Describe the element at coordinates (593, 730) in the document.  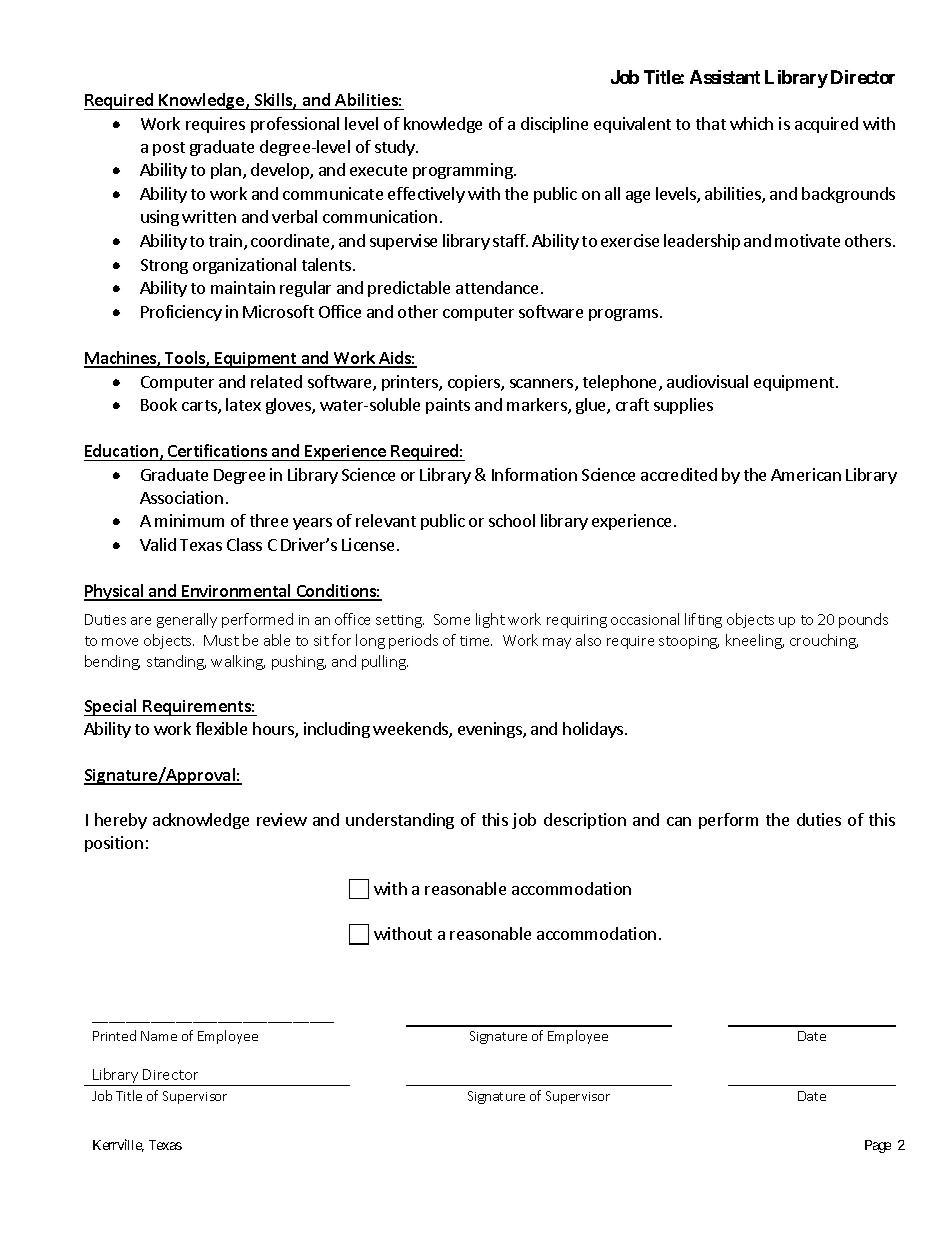
I see `holidays` at that location.
